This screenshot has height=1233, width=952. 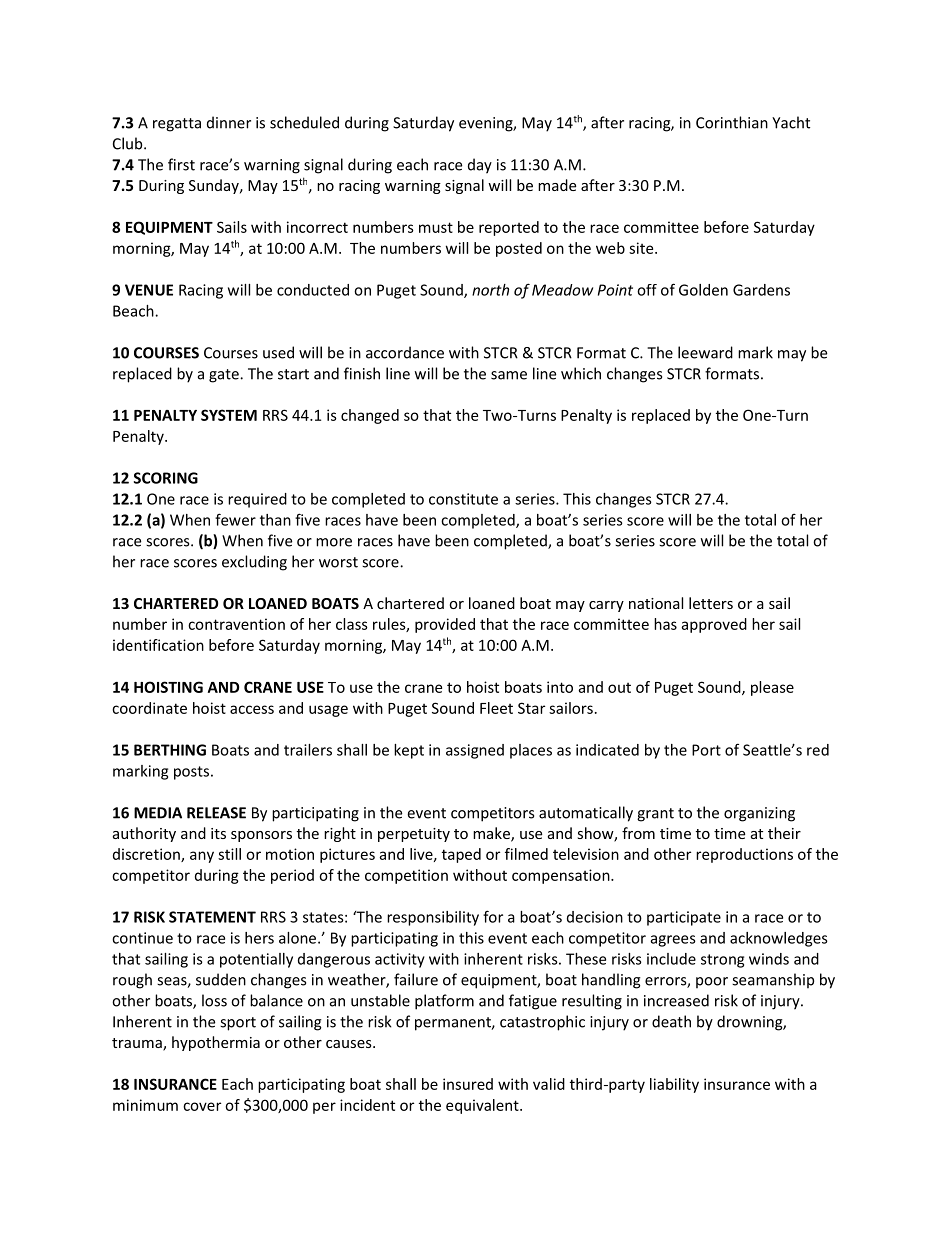 I want to click on same, so click(x=509, y=375).
